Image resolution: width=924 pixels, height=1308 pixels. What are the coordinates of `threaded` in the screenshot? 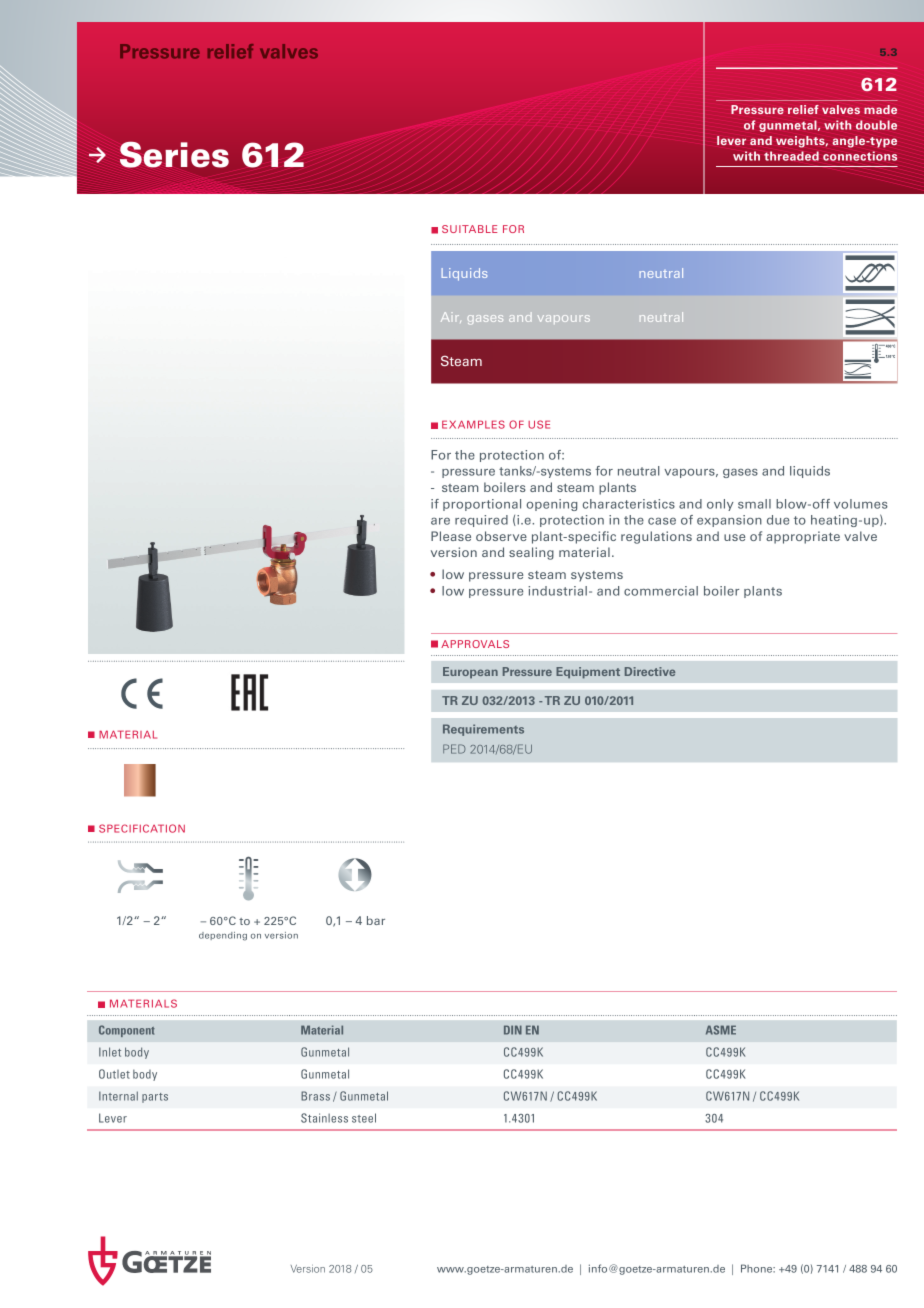 It's located at (791, 156).
